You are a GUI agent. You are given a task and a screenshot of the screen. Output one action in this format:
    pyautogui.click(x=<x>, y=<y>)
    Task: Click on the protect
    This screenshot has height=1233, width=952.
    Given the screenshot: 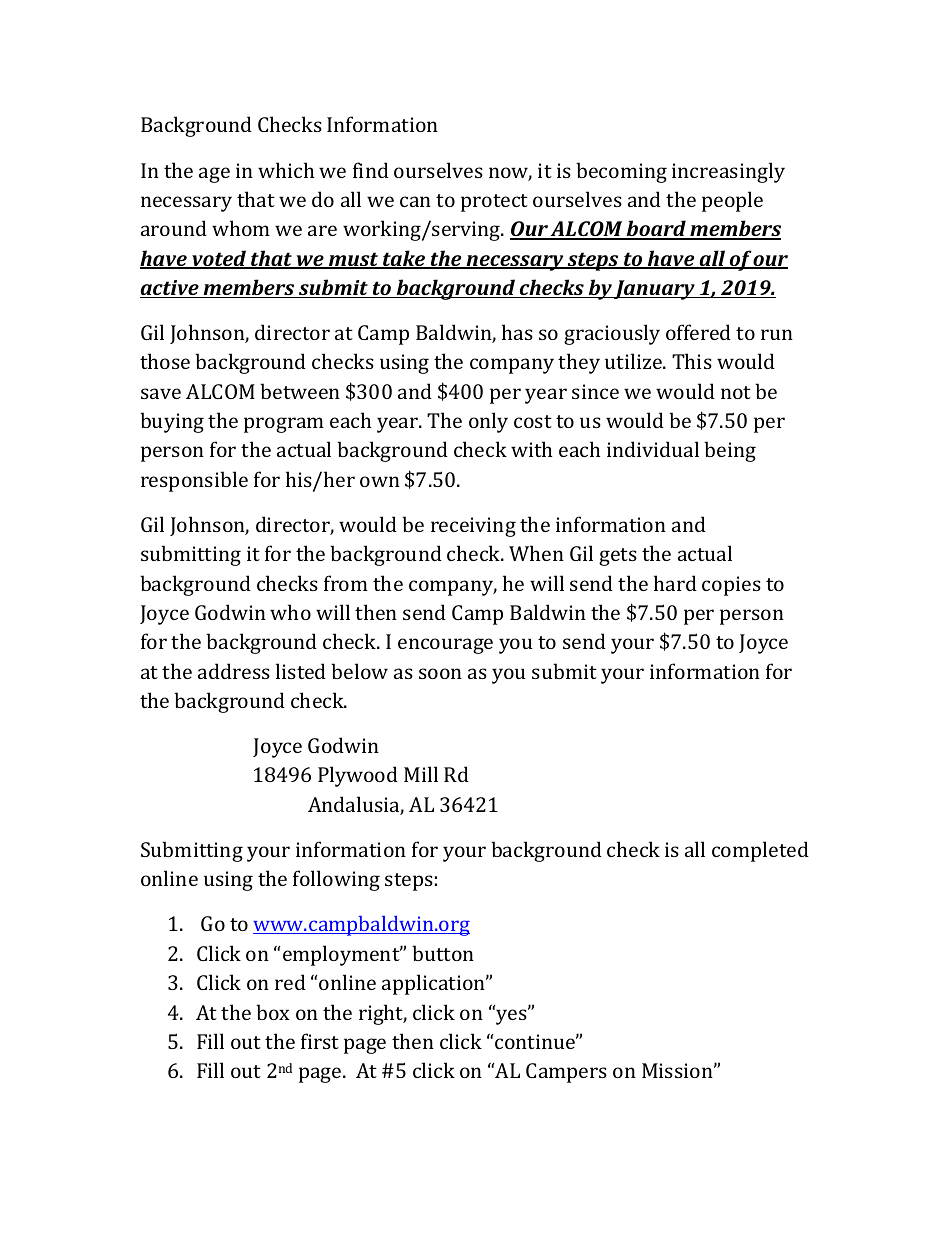 What is the action you would take?
    pyautogui.click(x=494, y=203)
